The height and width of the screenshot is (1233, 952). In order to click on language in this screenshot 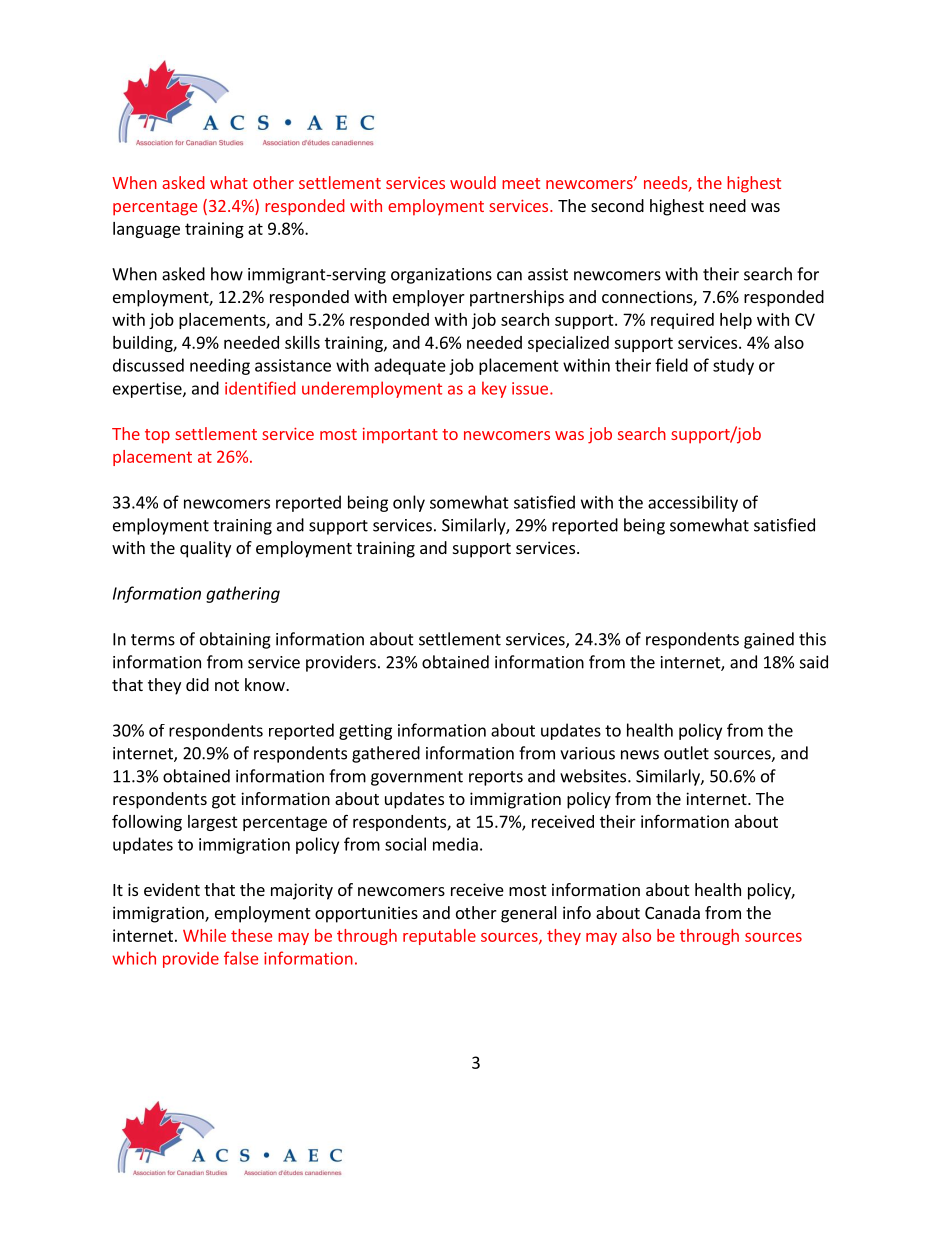, I will do `click(146, 230)`.
